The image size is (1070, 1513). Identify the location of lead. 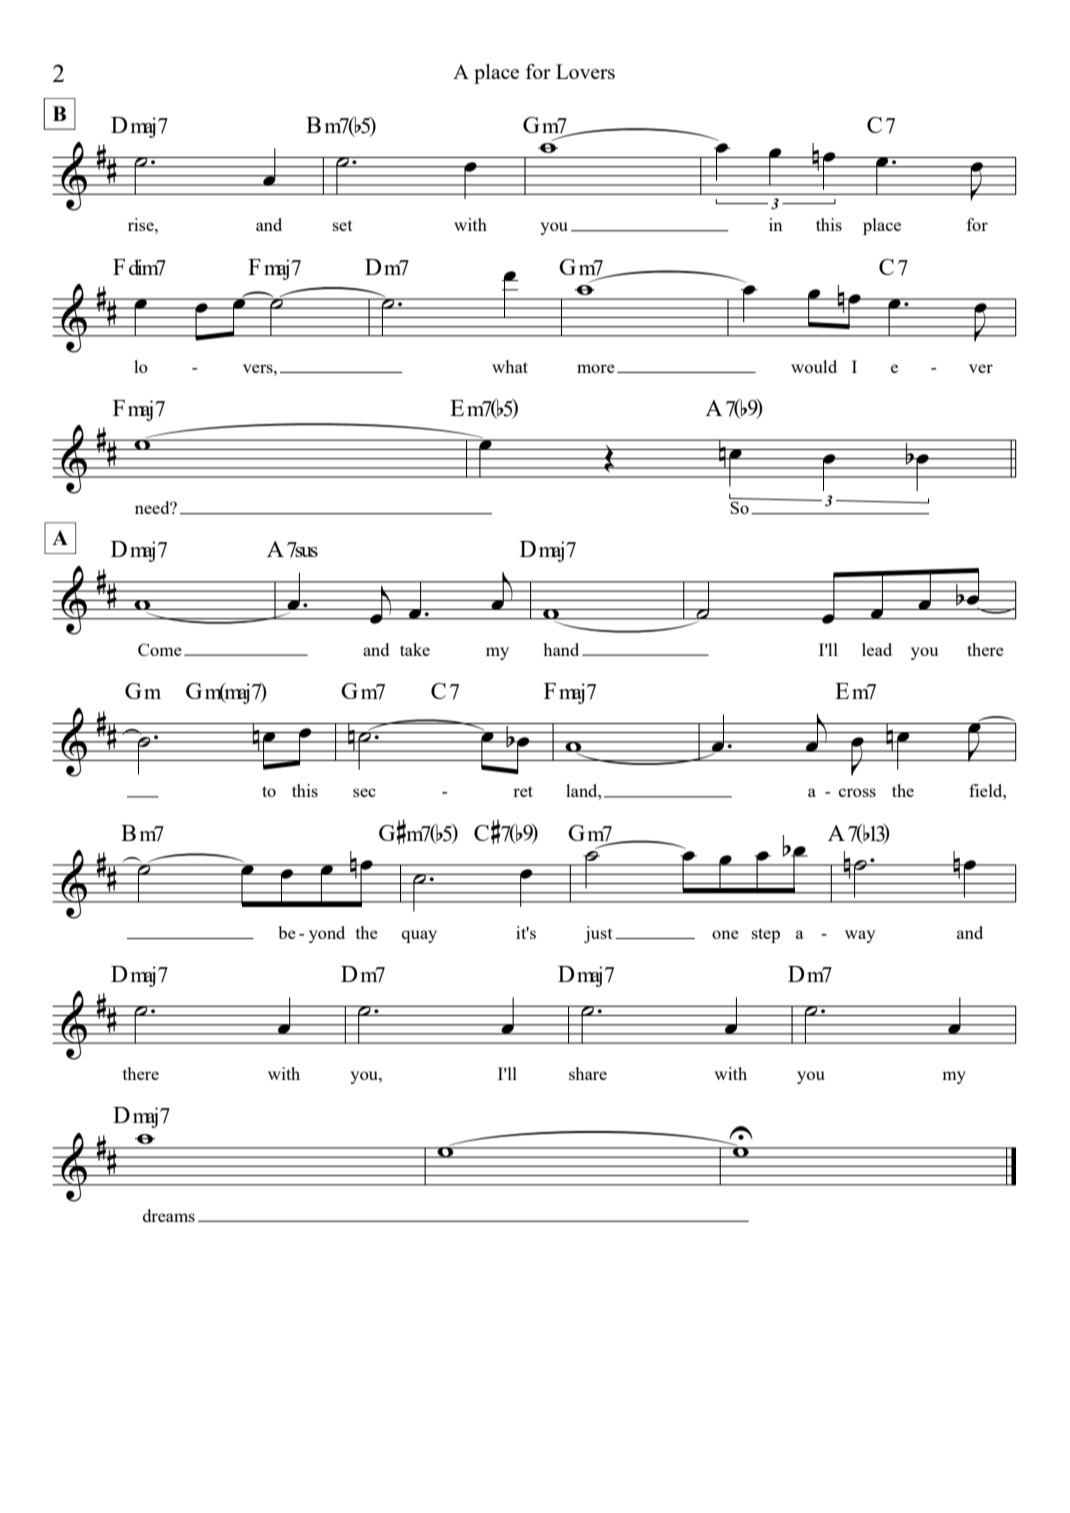
(877, 649).
